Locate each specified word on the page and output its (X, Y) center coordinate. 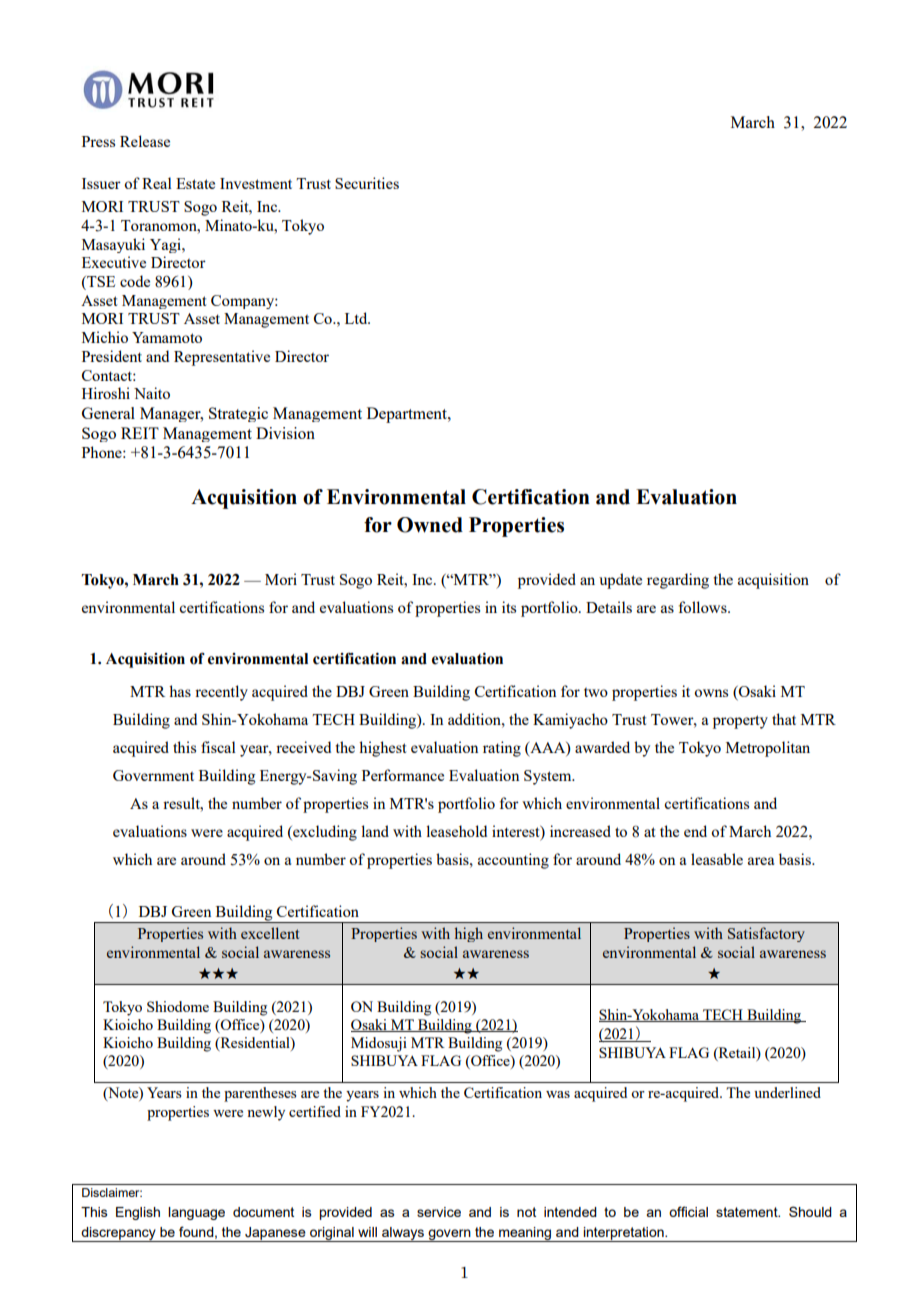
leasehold (456, 831)
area (761, 861)
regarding (678, 581)
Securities (367, 183)
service (439, 1212)
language (196, 1213)
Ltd (357, 318)
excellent (270, 933)
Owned (430, 525)
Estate (195, 183)
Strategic (238, 414)
